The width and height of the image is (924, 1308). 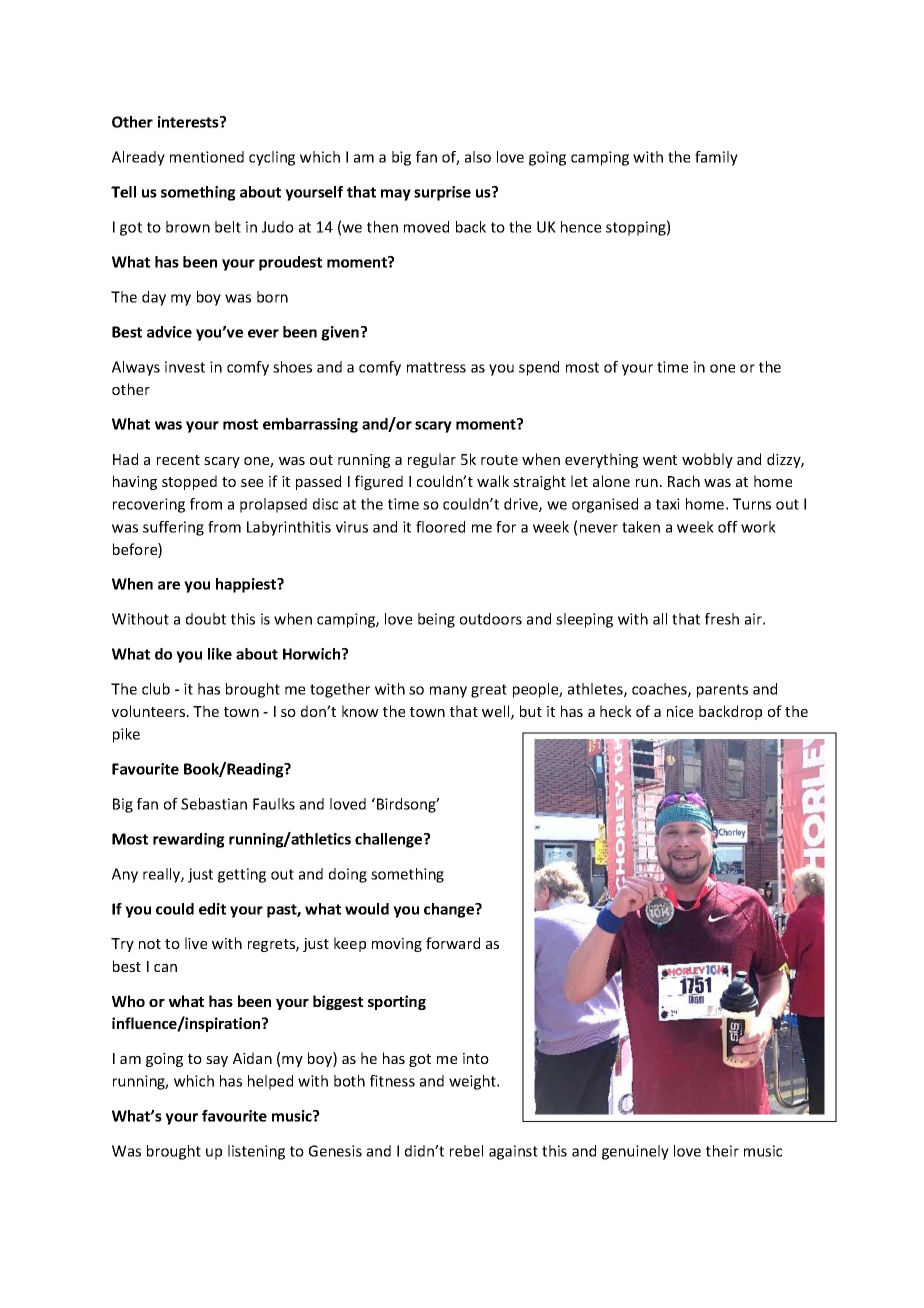 I want to click on listening, so click(x=256, y=1152).
